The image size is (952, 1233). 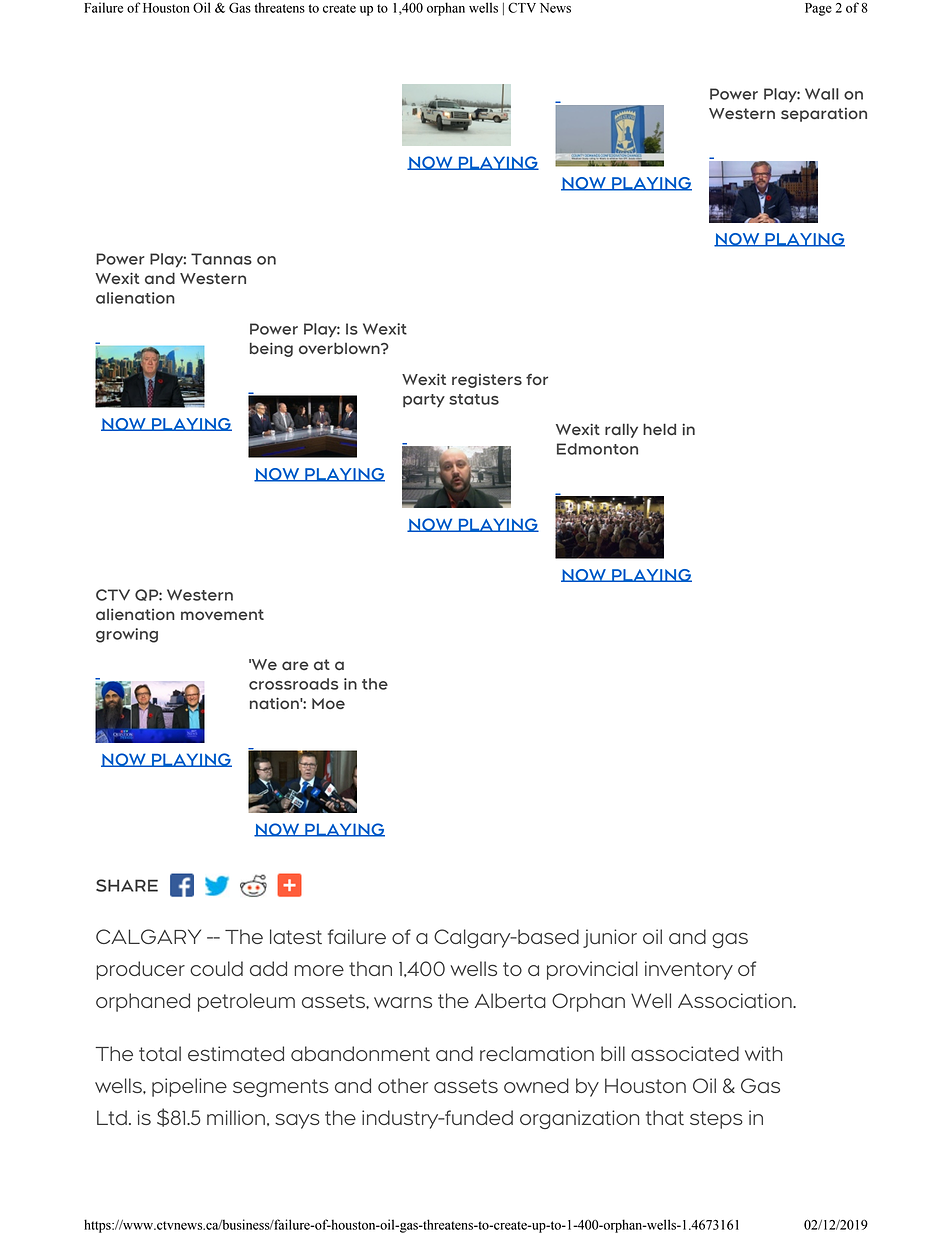 What do you see at coordinates (271, 349) in the screenshot?
I see `being` at bounding box center [271, 349].
